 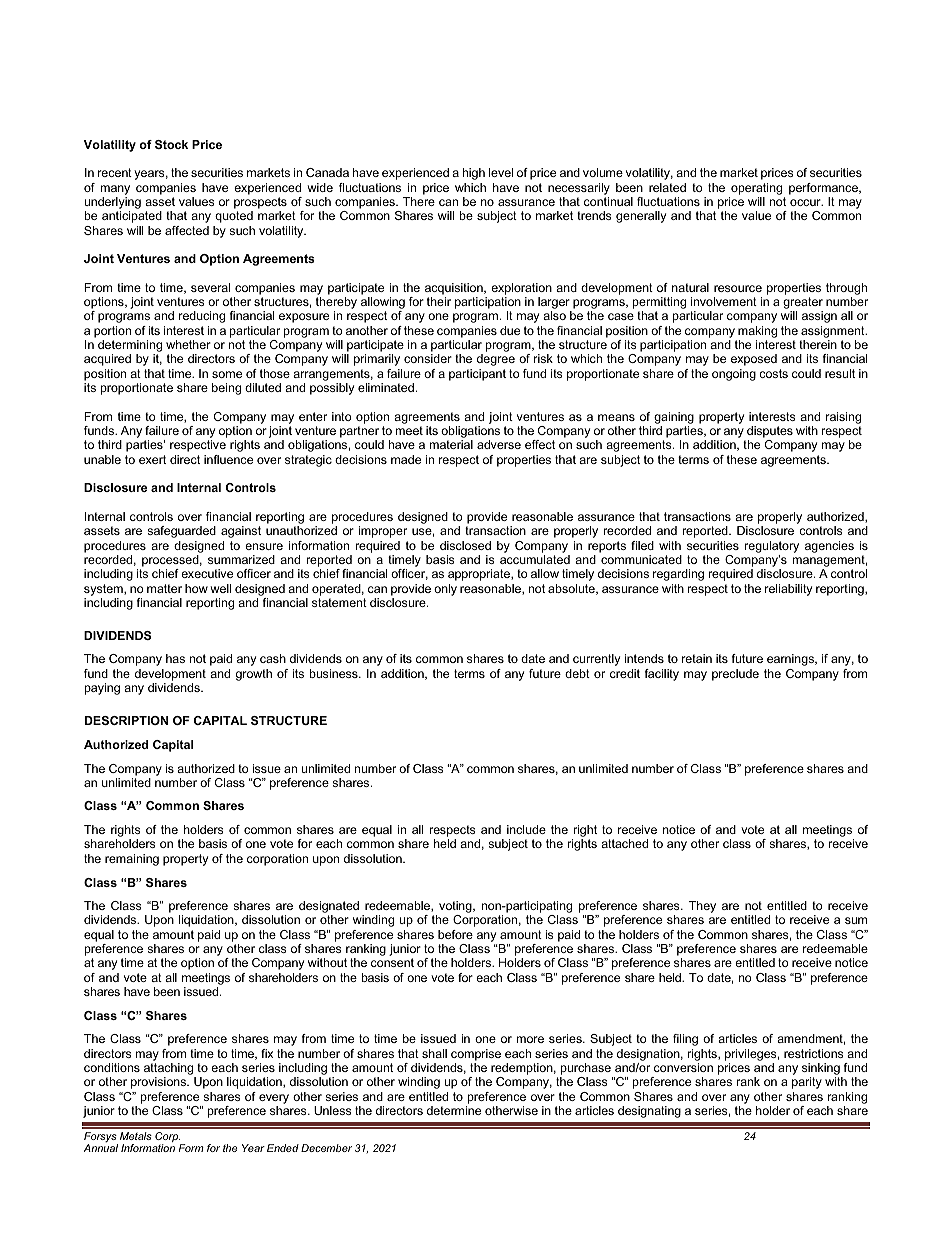 What do you see at coordinates (791, 660) in the screenshot?
I see `earnings` at bounding box center [791, 660].
